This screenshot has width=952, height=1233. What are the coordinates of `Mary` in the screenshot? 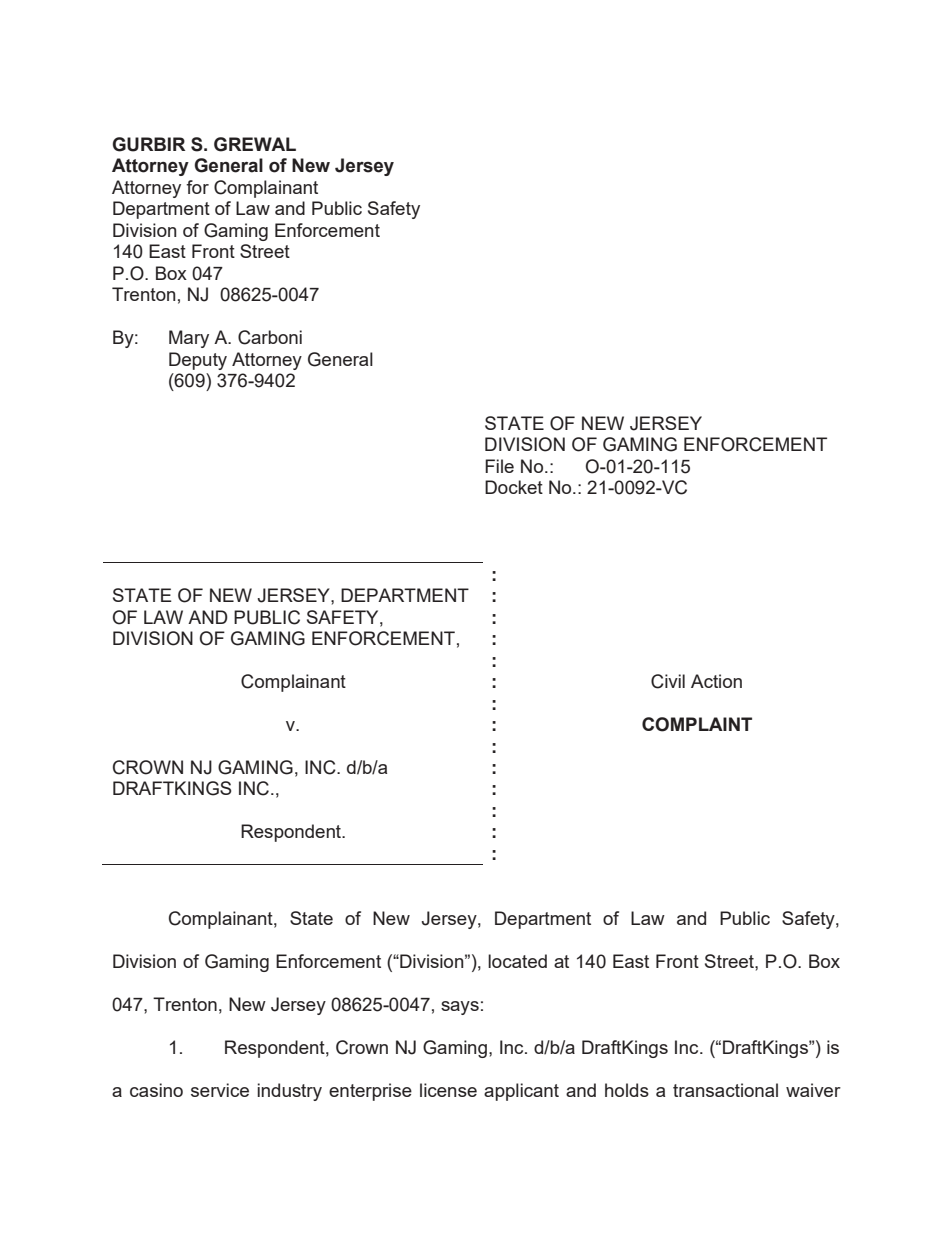 It's located at (189, 339).
